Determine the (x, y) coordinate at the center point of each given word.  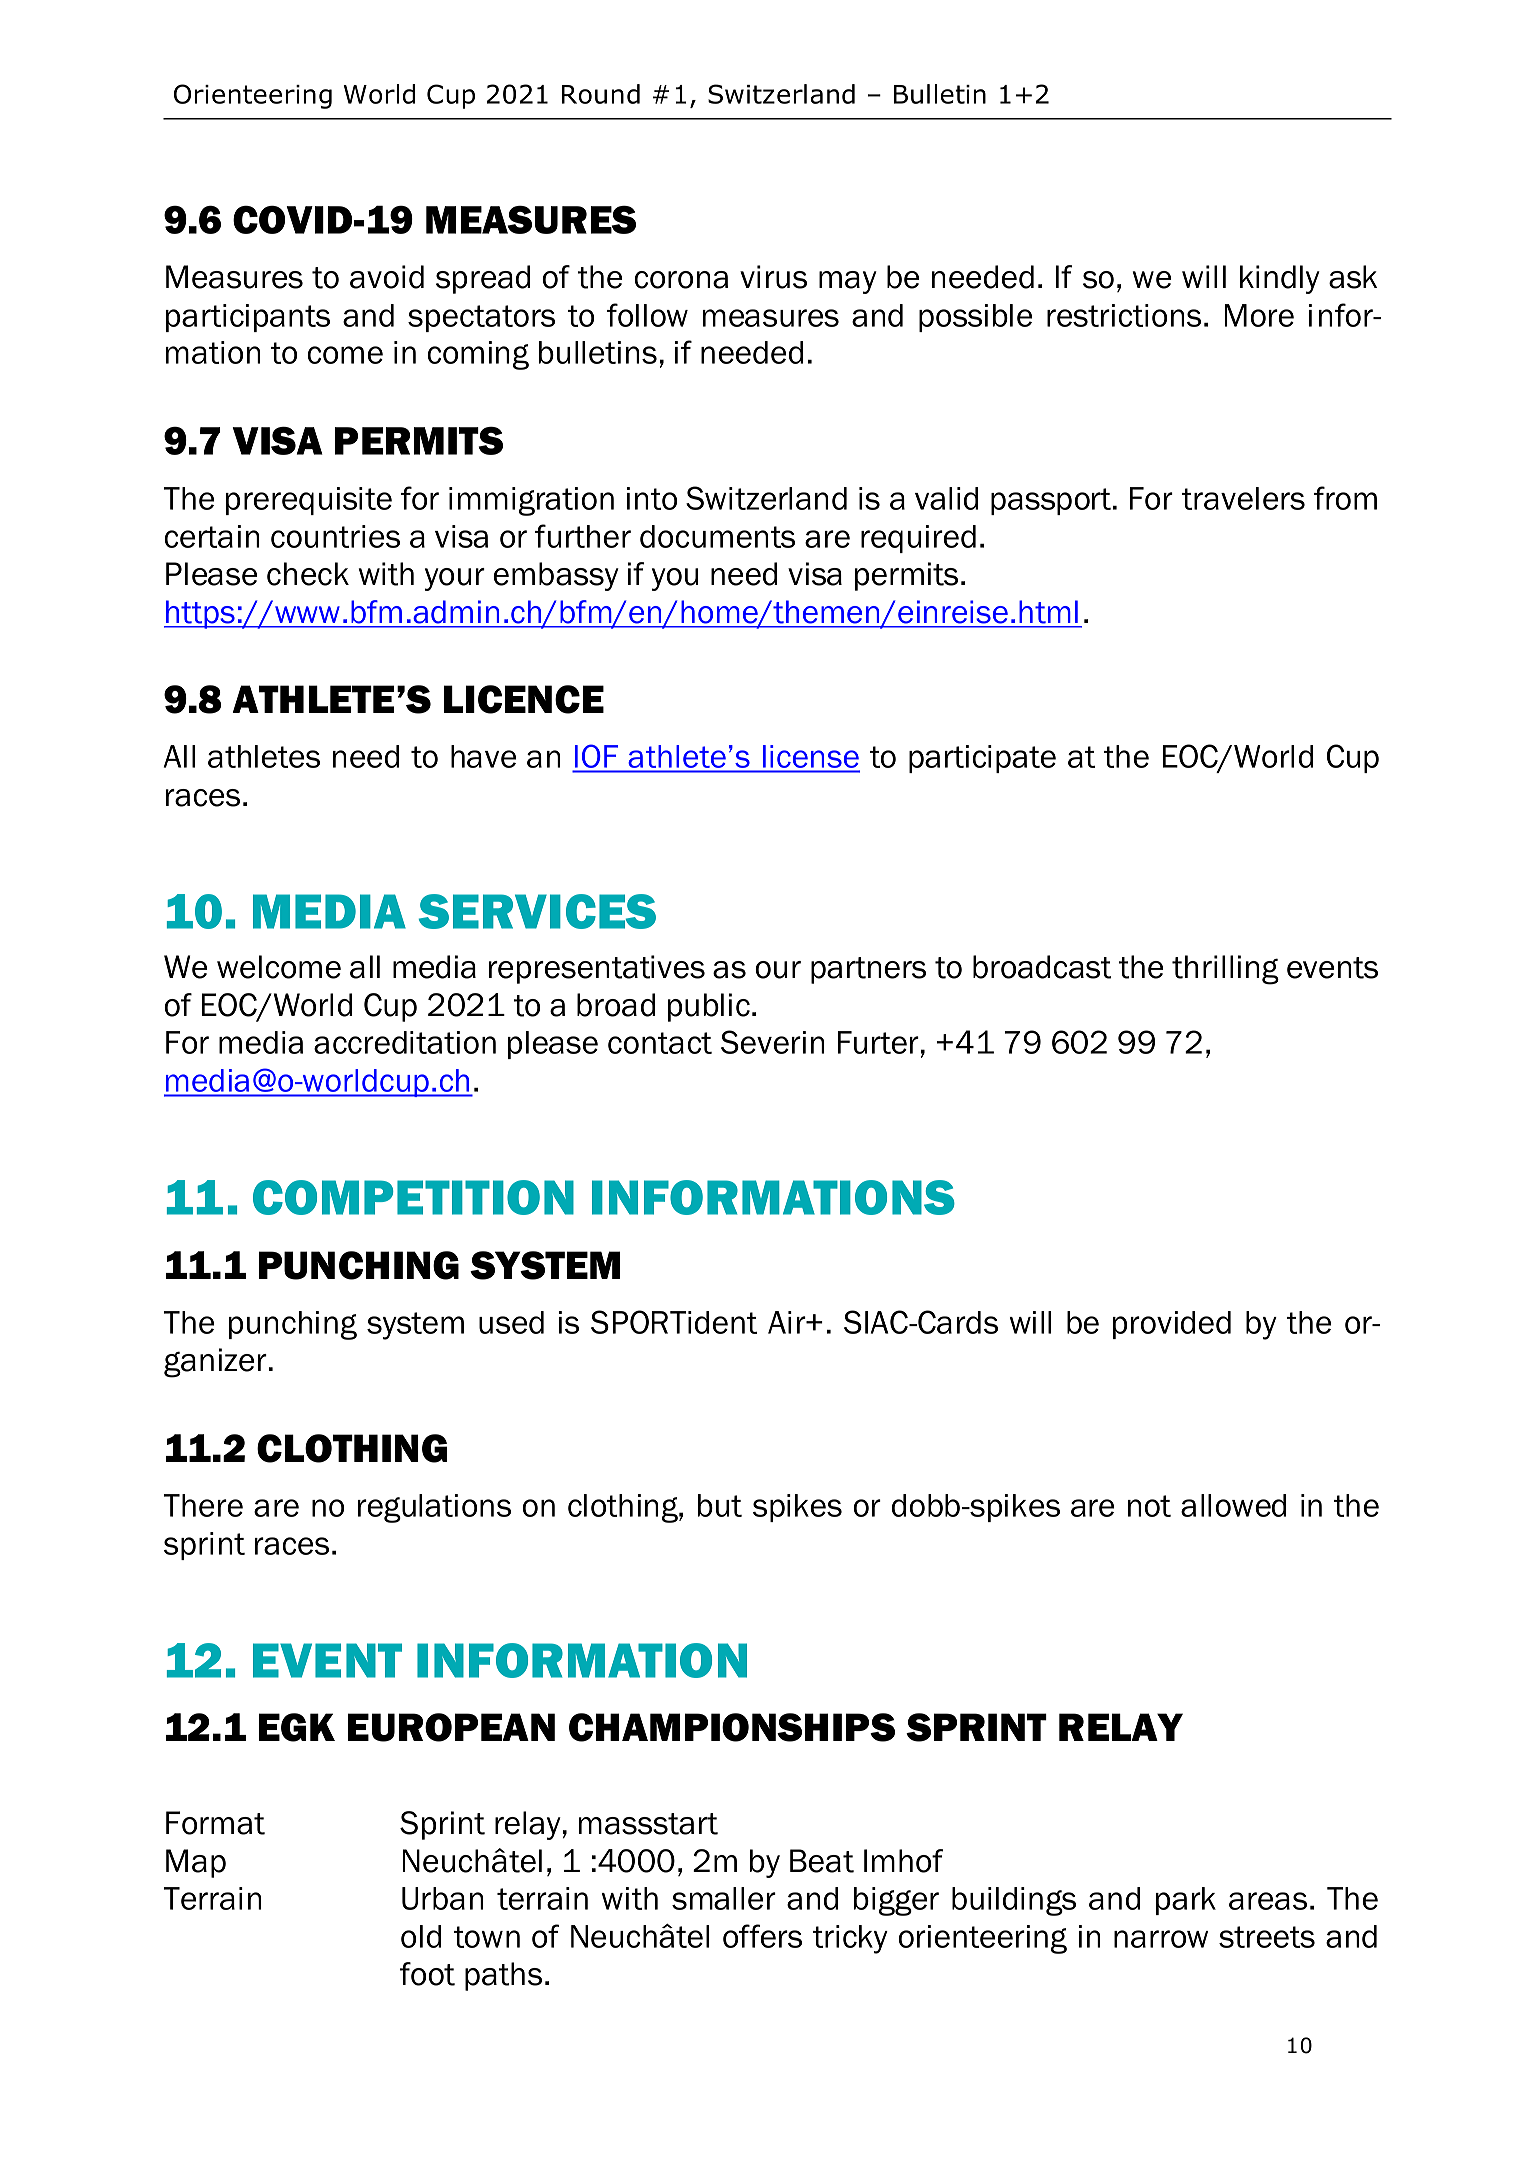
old (421, 1936)
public (709, 1007)
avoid (387, 277)
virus (773, 277)
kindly (1280, 279)
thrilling (1225, 970)
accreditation (405, 1042)
